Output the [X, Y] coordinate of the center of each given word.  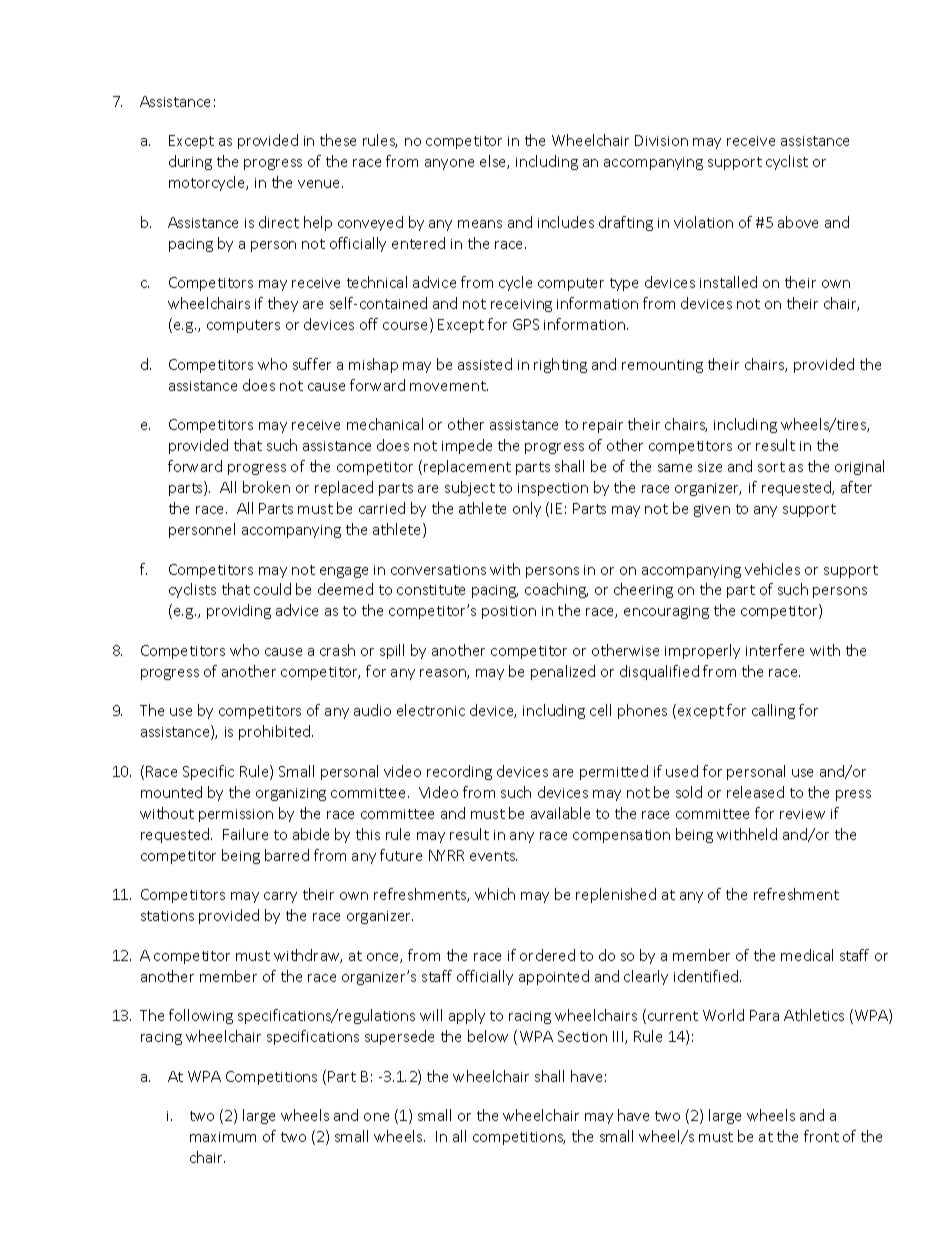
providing [239, 611]
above [798, 222]
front [821, 1136]
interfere [775, 650]
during [190, 162]
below [488, 1036]
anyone [449, 164]
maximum [223, 1137]
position [509, 612]
